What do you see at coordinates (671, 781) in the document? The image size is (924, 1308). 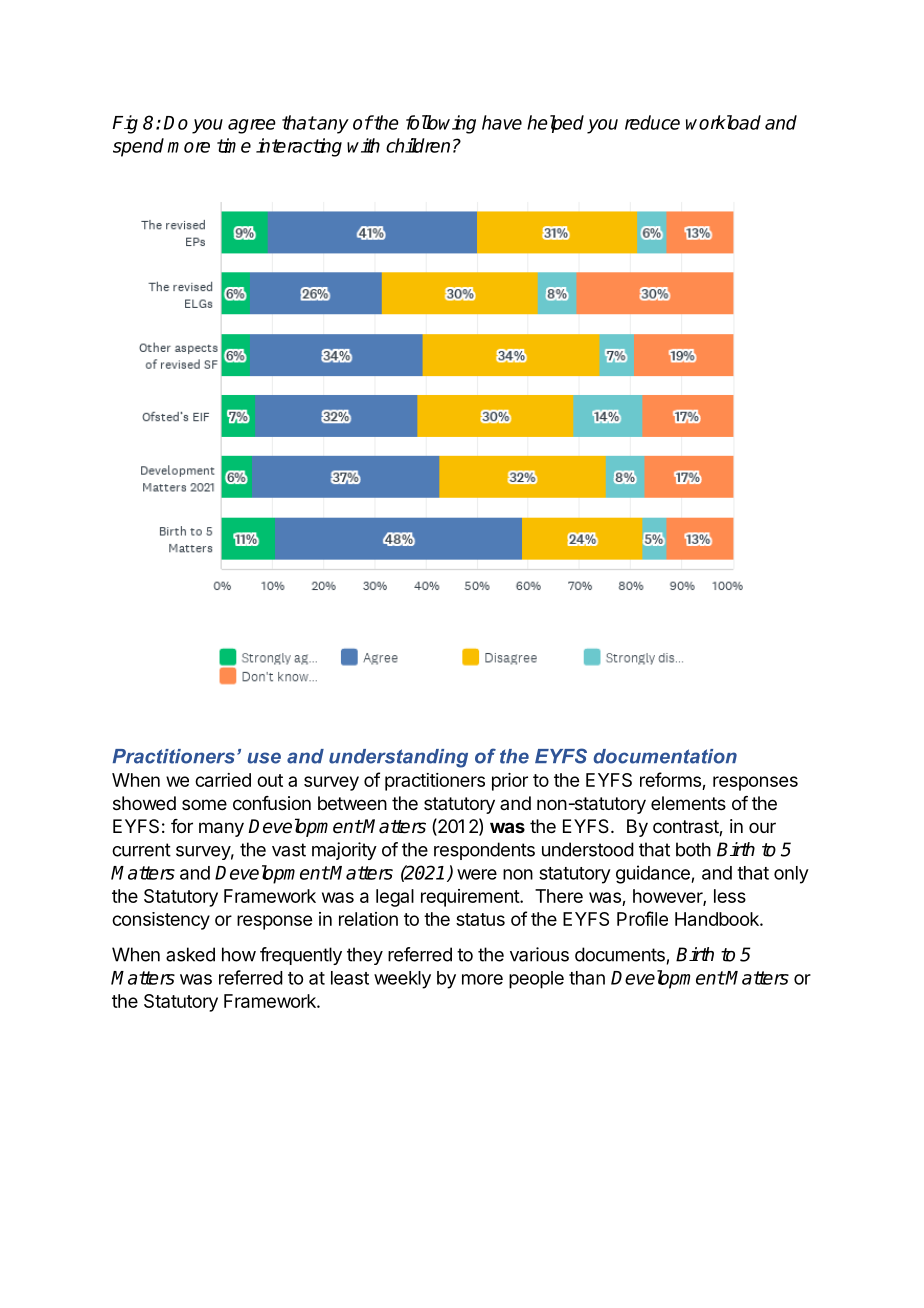 I see `reforms` at bounding box center [671, 781].
